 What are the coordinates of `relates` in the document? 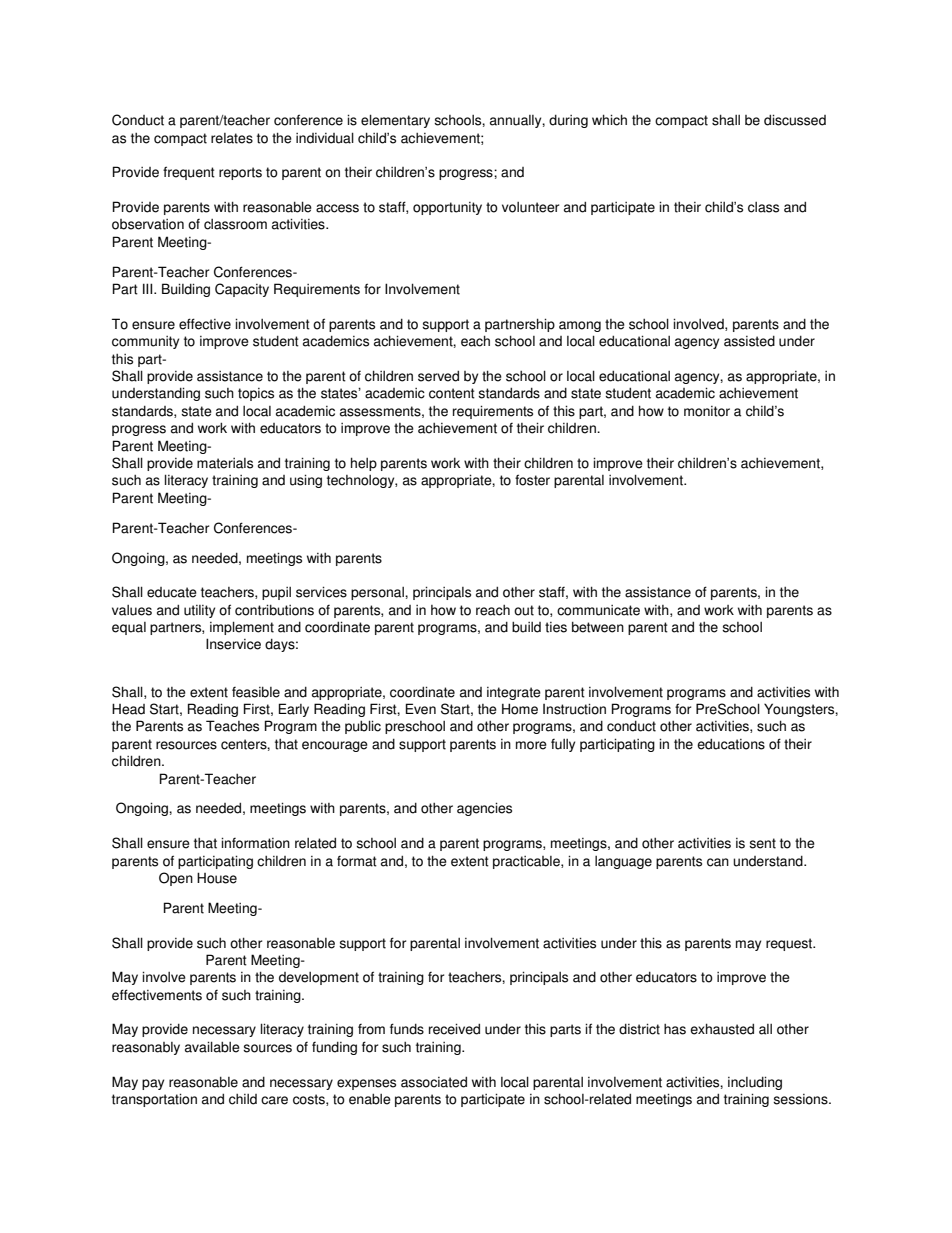 It's located at (232, 138).
